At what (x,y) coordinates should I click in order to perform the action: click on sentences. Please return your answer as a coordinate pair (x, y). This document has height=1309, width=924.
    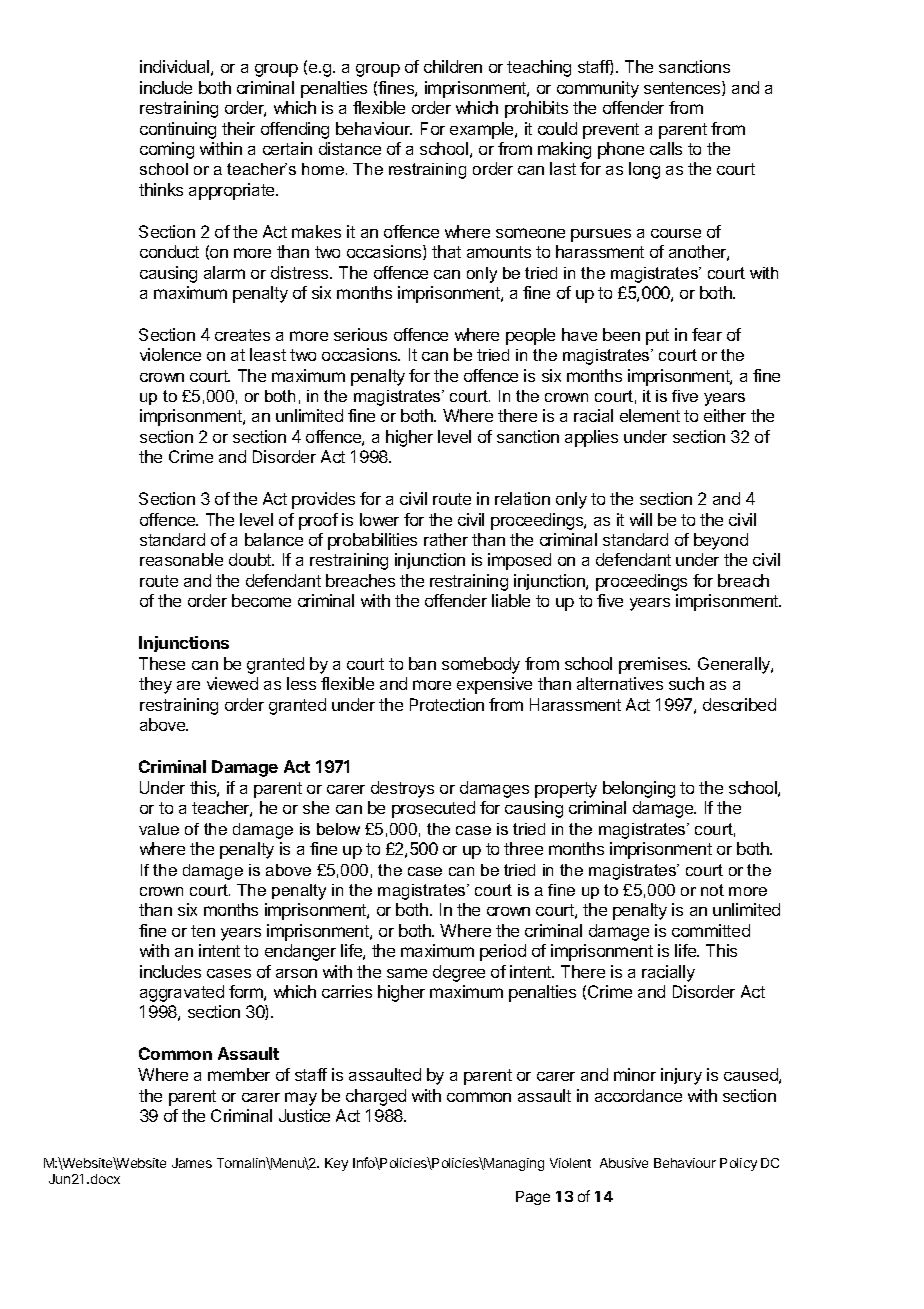
    Looking at the image, I should click on (683, 88).
